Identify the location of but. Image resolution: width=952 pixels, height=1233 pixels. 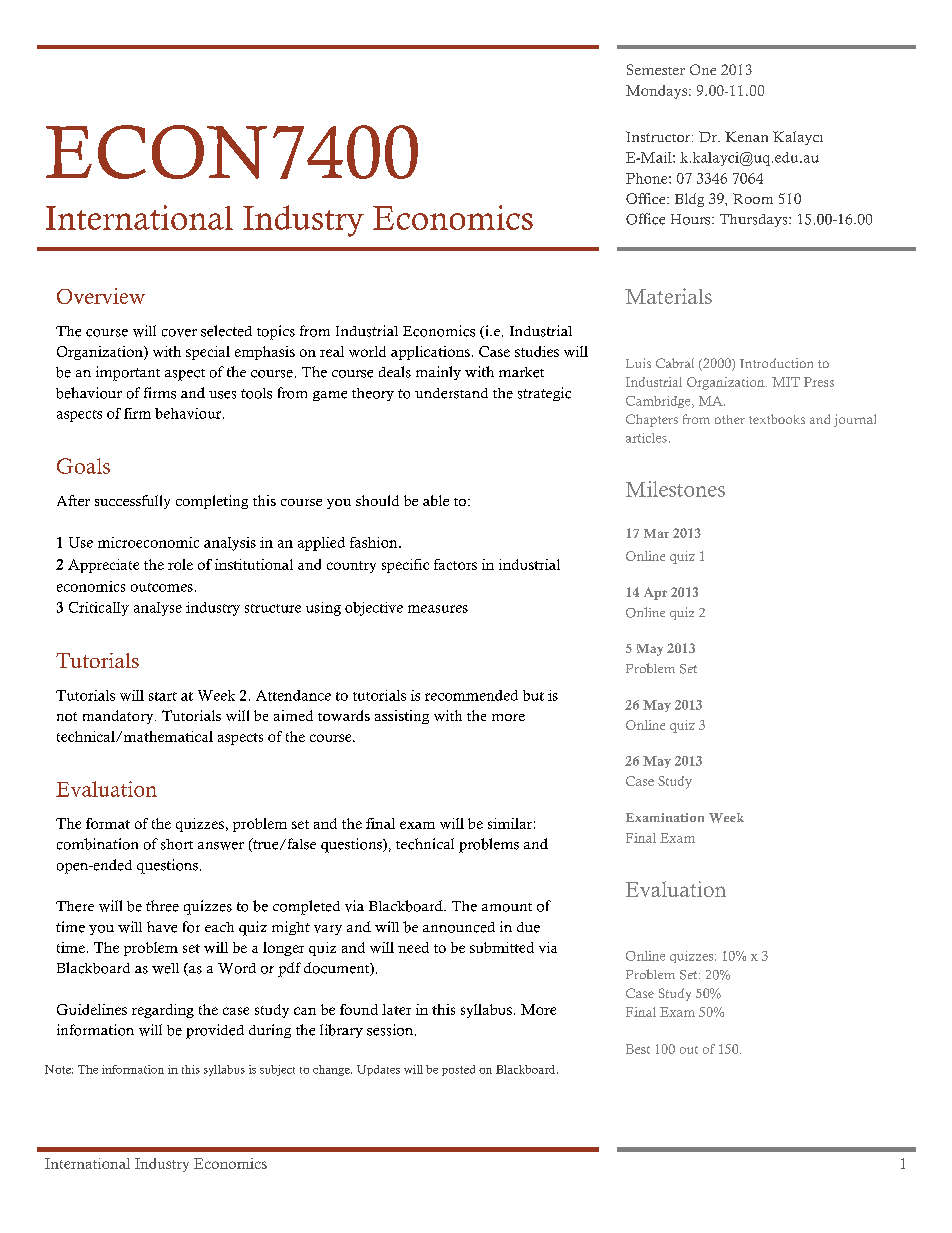
(533, 695).
